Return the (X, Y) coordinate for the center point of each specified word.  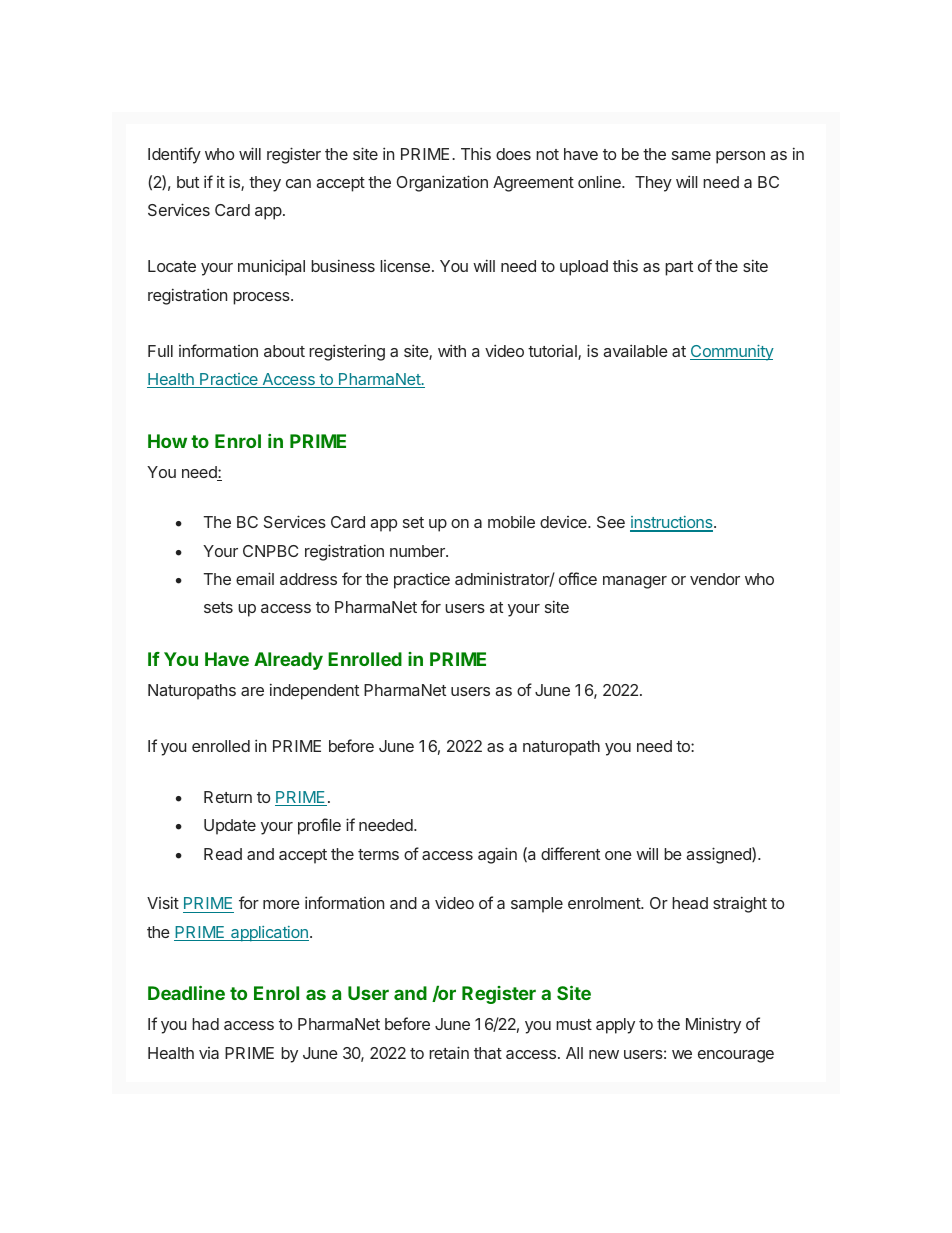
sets (218, 607)
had (205, 1024)
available (635, 350)
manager (635, 582)
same (691, 155)
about (284, 351)
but (188, 182)
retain (449, 1052)
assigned (719, 855)
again (497, 855)
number (418, 551)
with (452, 350)
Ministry (713, 1025)
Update (230, 827)
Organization (442, 183)
